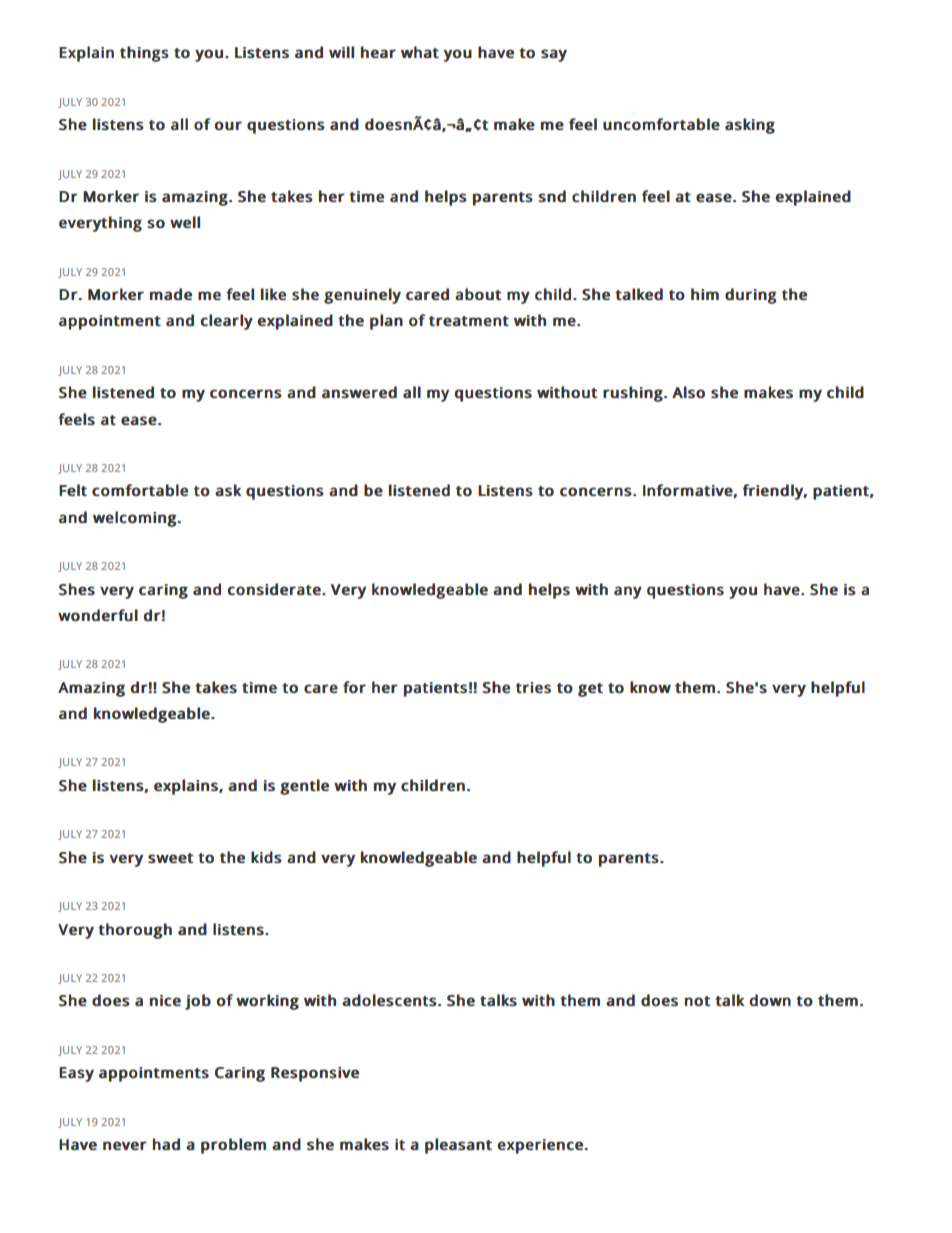 The width and height of the page is (952, 1233). I want to click on sweet, so click(171, 858).
